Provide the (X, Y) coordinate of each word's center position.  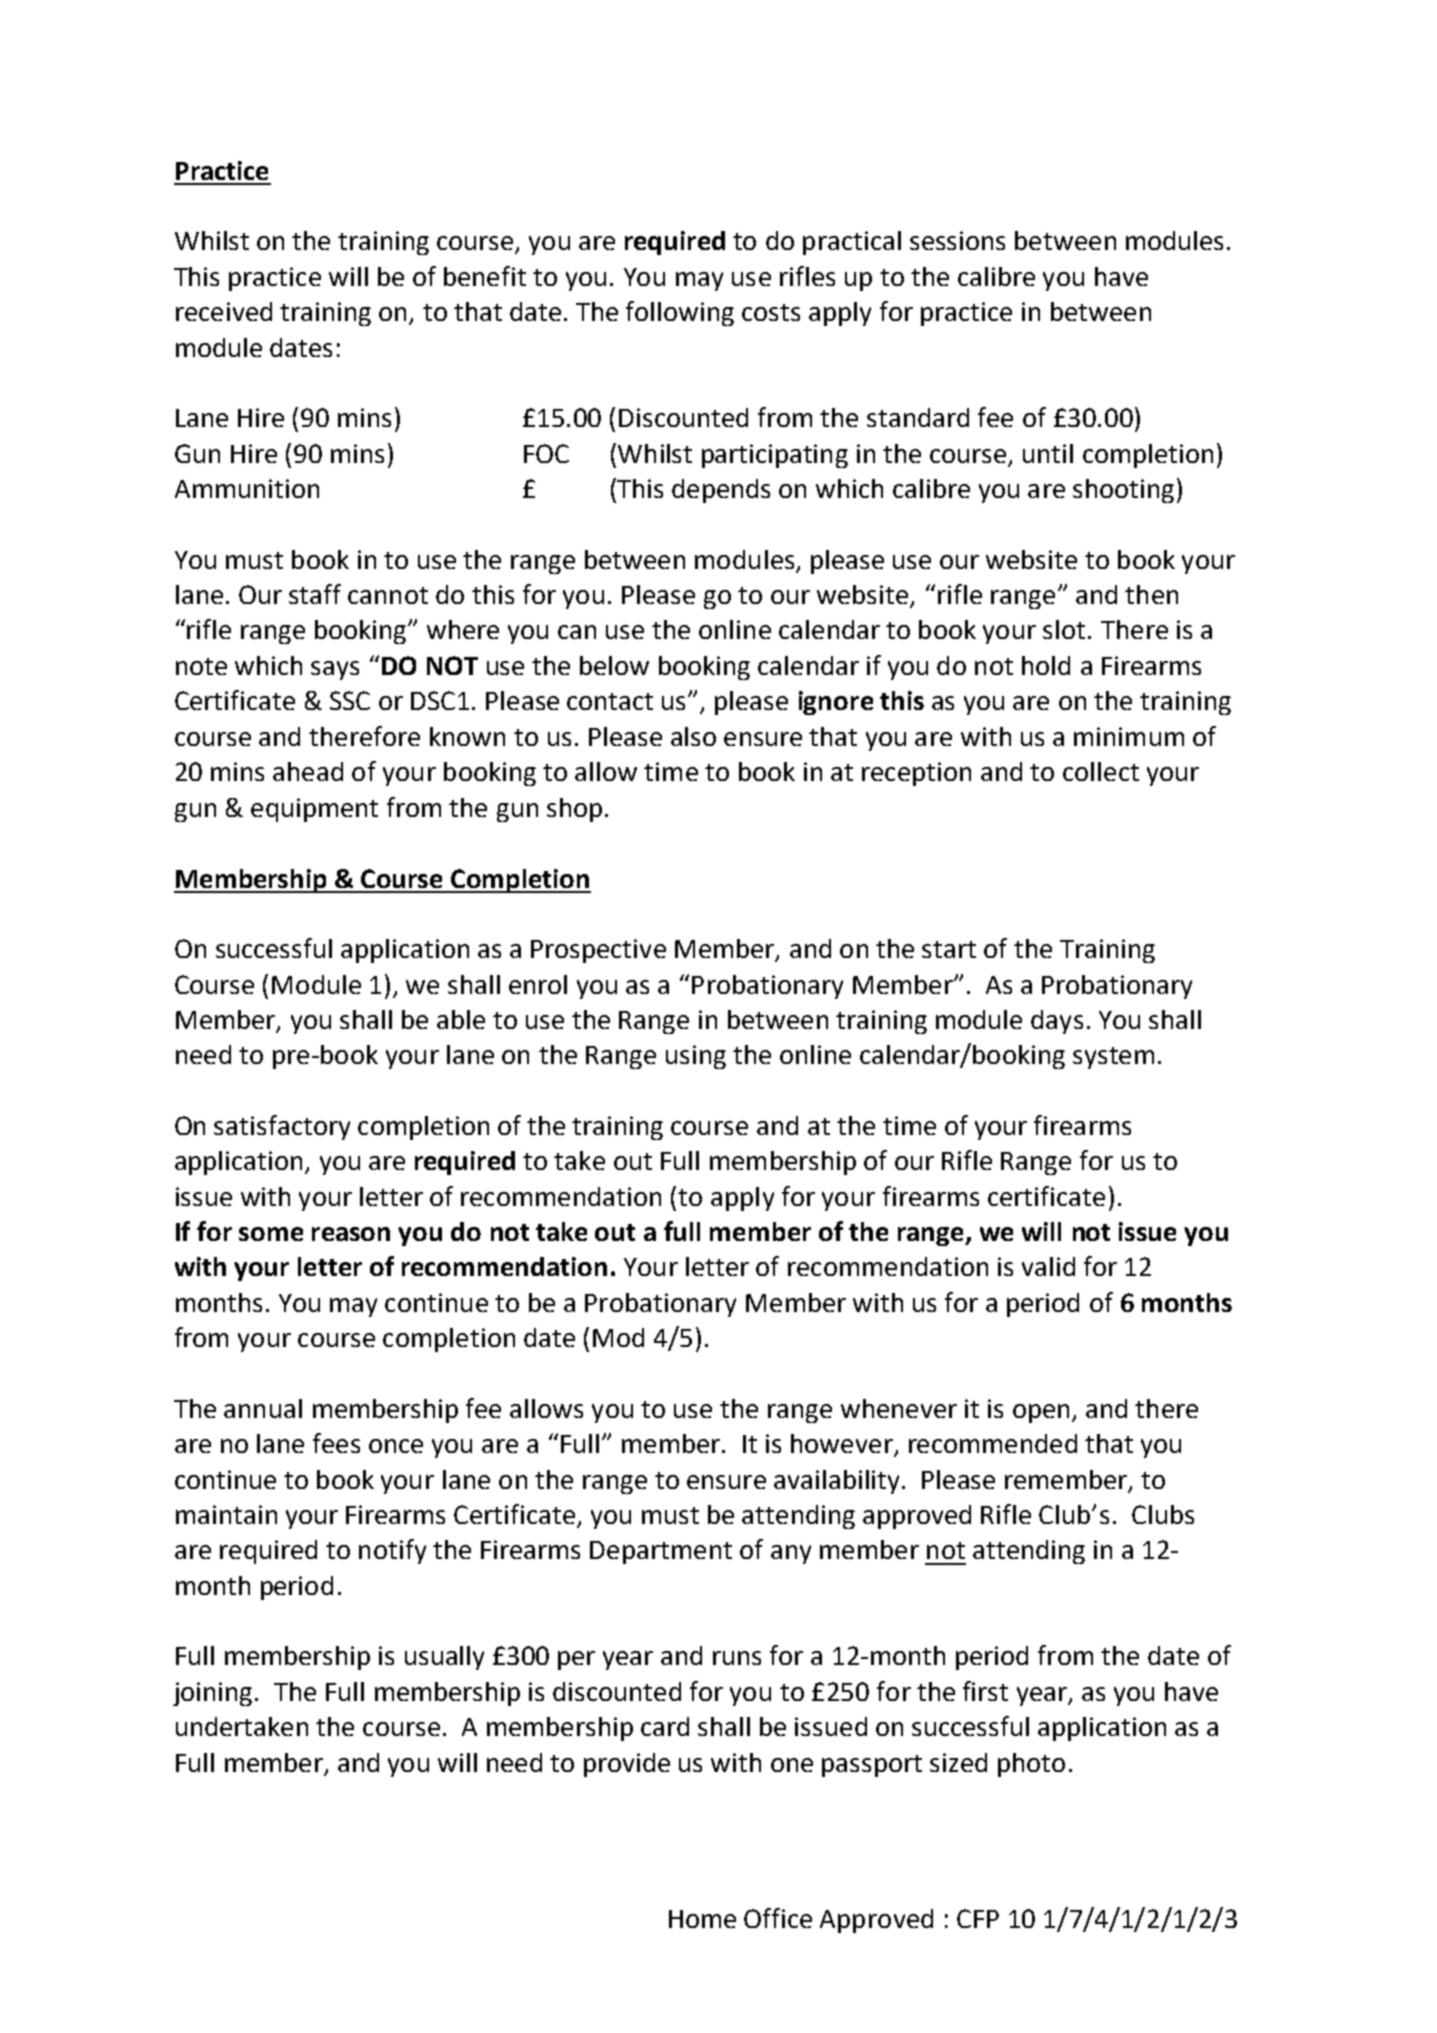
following (680, 313)
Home (702, 1919)
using (696, 1057)
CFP (978, 1918)
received (224, 311)
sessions (957, 240)
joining (212, 1694)
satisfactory (282, 1127)
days (1057, 1022)
